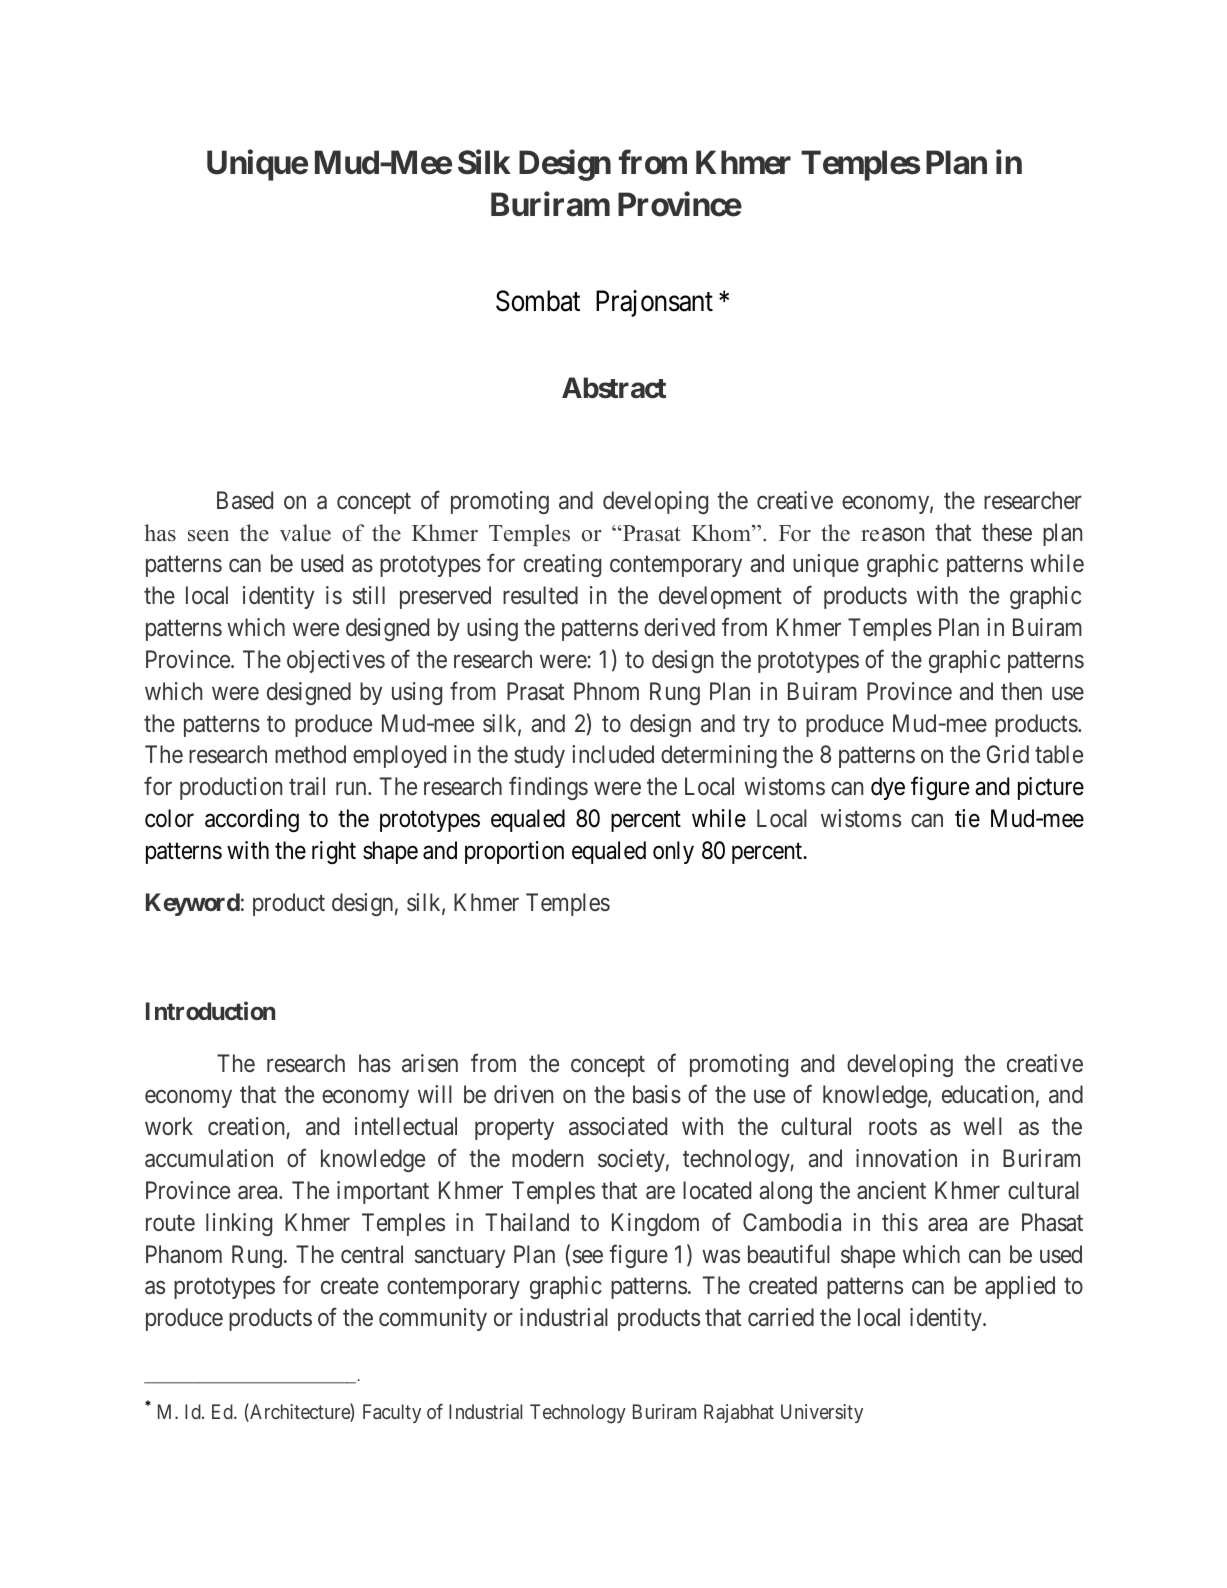 The width and height of the page is (1227, 1588). What do you see at coordinates (606, 691) in the page?
I see `Phnom` at bounding box center [606, 691].
